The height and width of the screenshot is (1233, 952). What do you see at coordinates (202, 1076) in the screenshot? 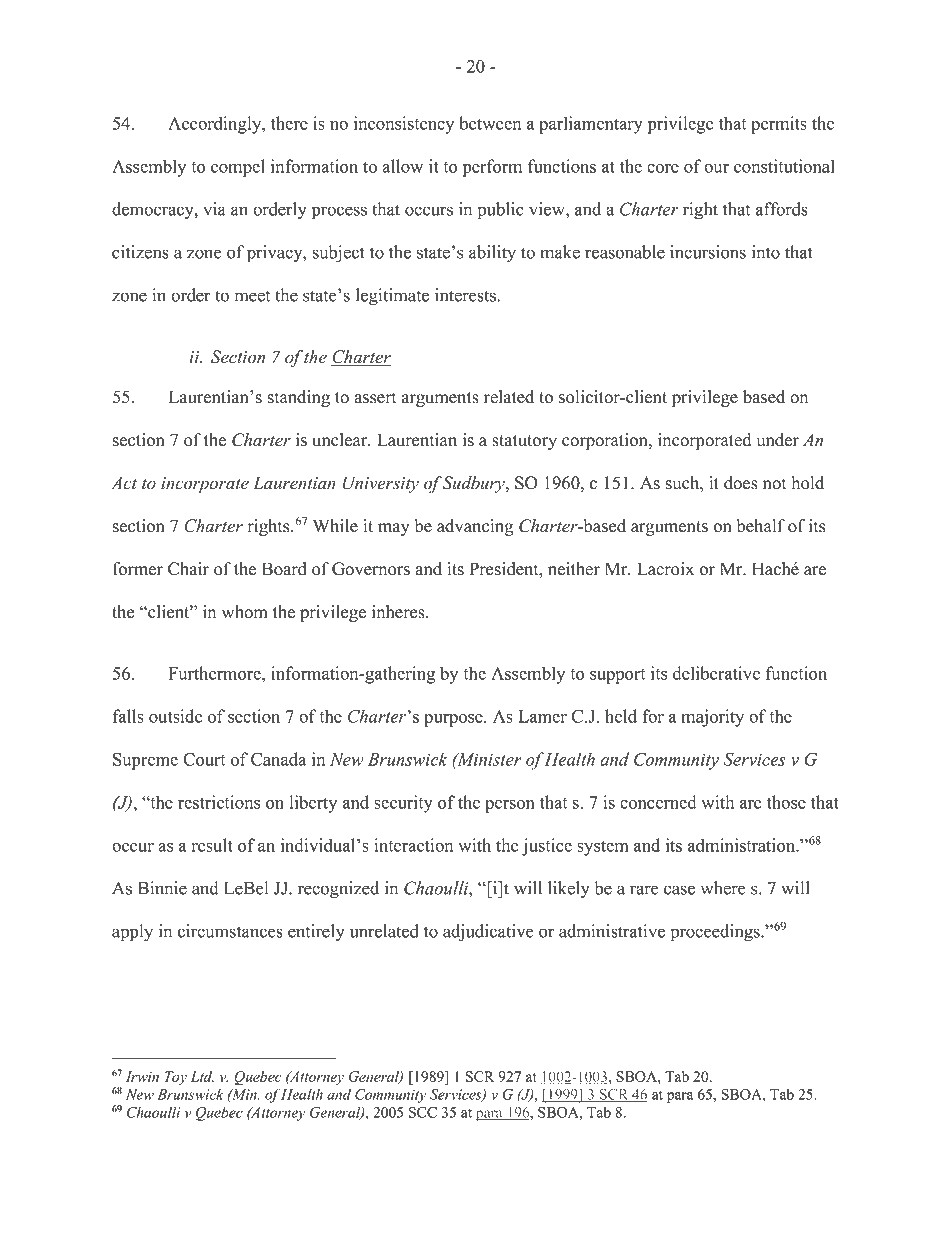
I see `Ltd` at bounding box center [202, 1076].
